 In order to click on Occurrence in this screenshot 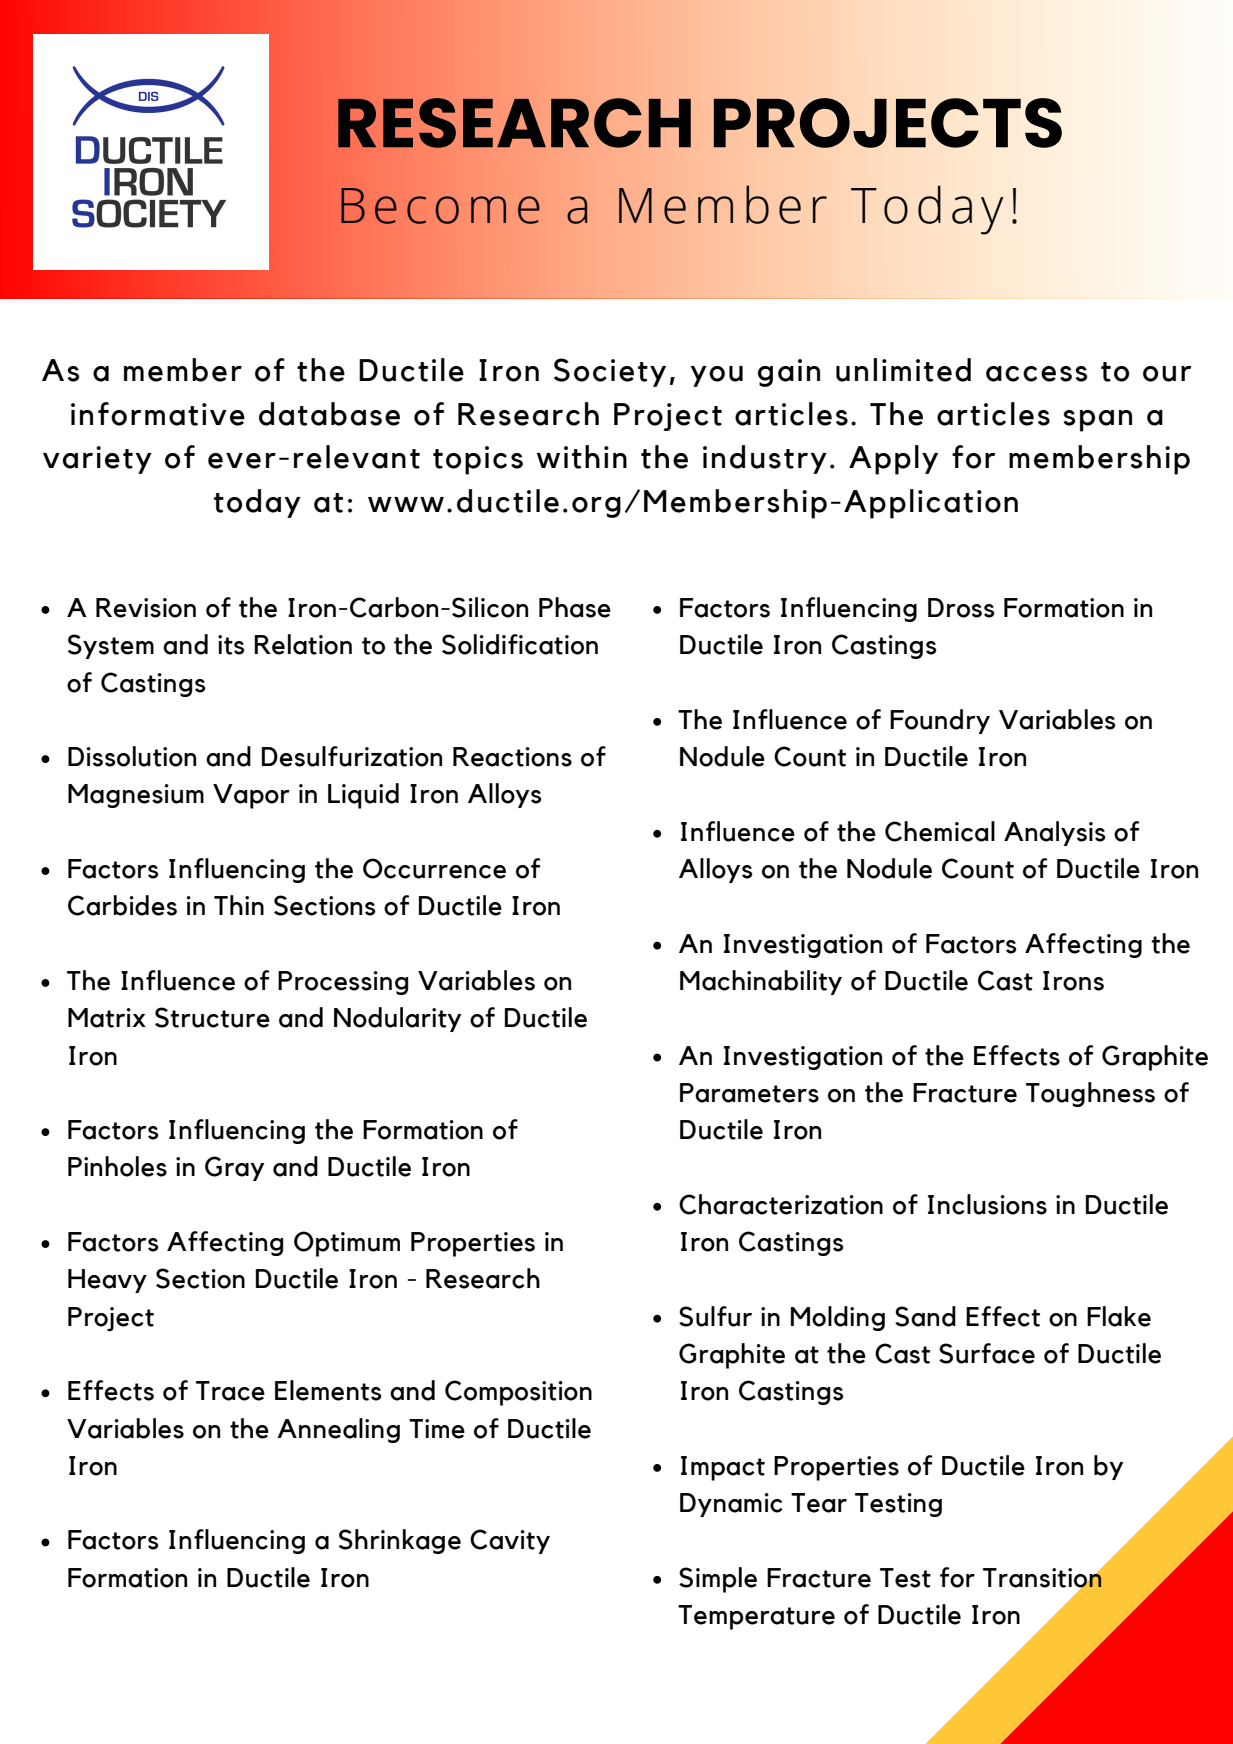, I will do `click(434, 868)`.
